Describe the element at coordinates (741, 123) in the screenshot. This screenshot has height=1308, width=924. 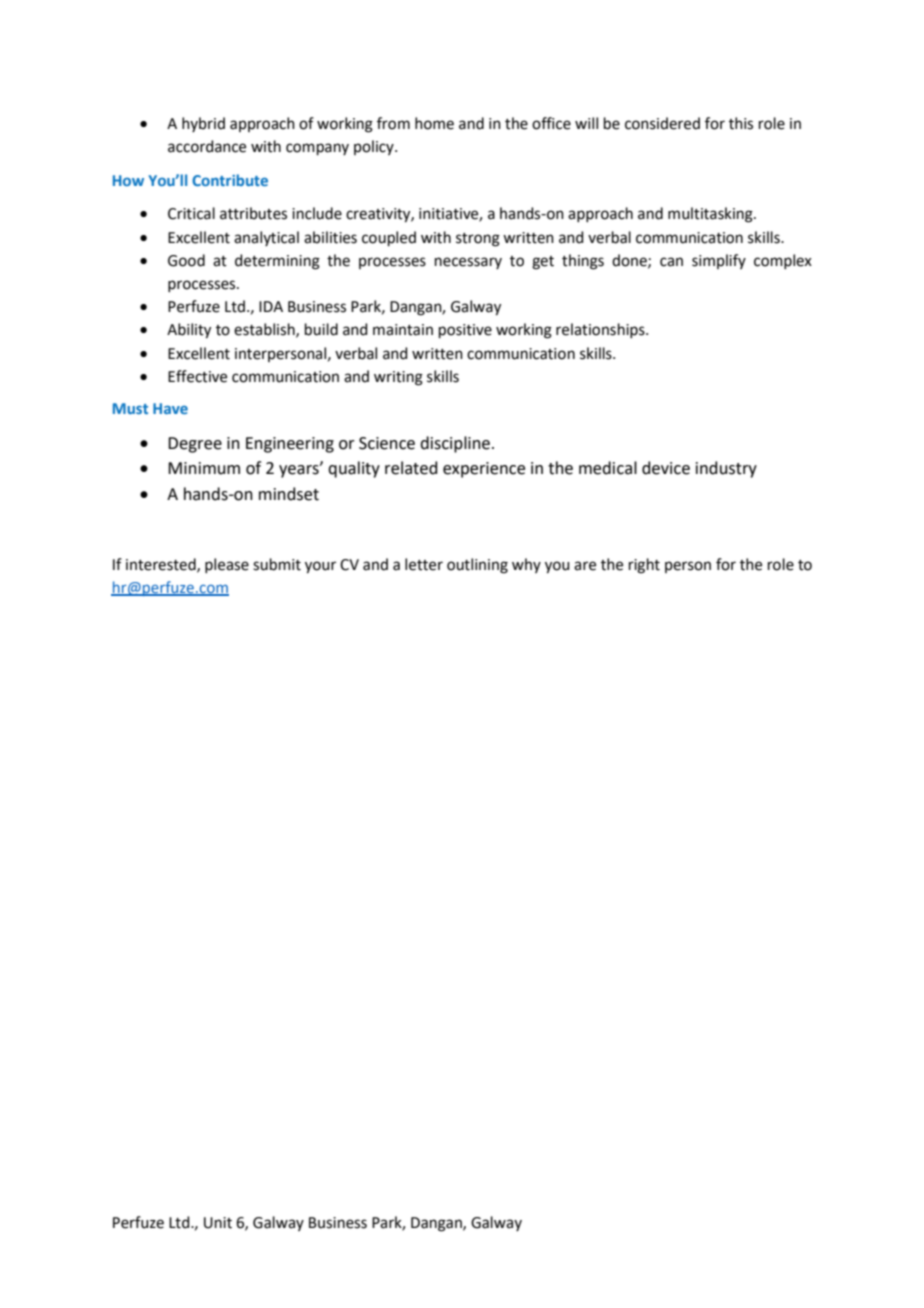
I see `this` at that location.
